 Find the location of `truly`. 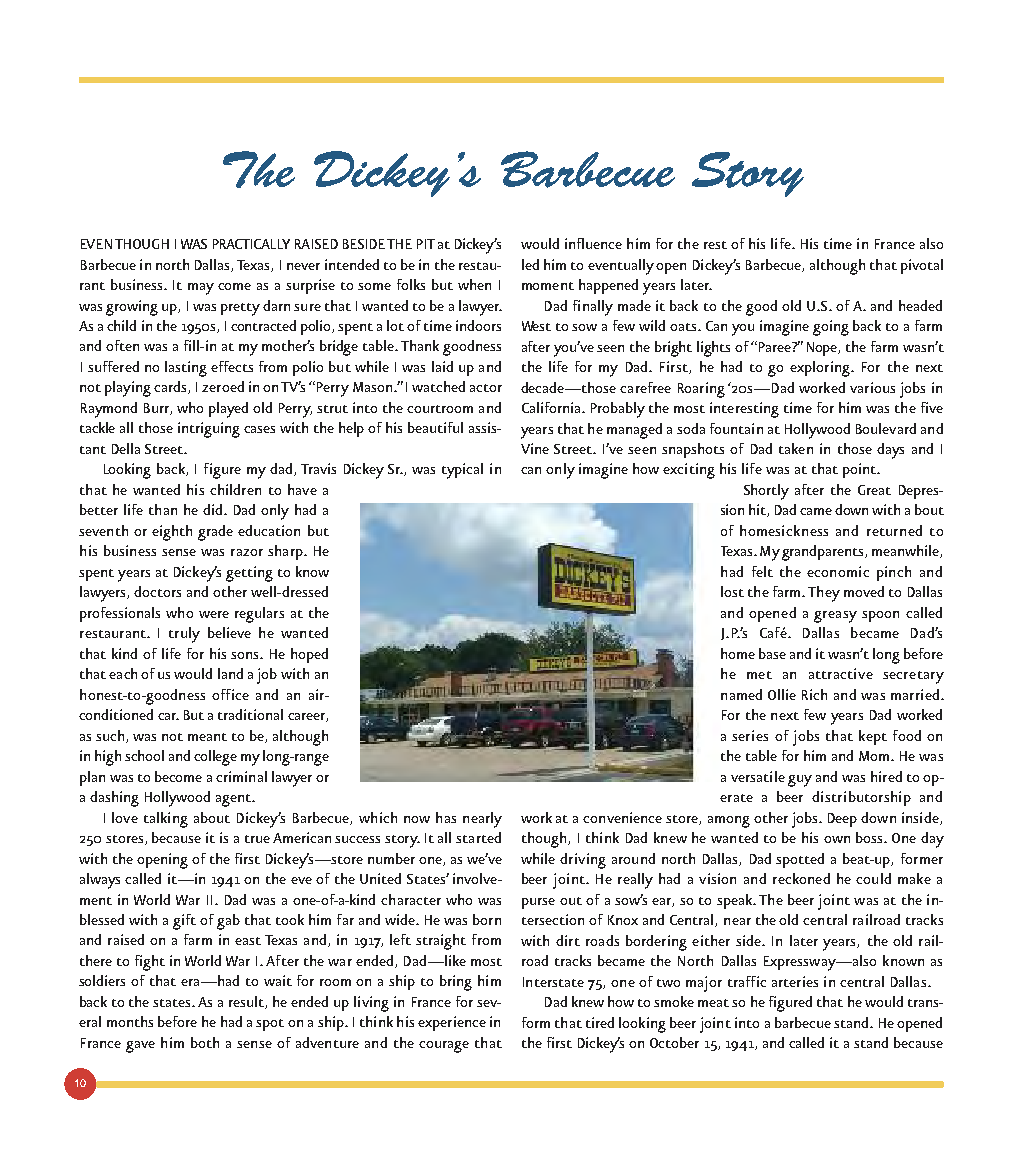

truly is located at coordinates (184, 635).
